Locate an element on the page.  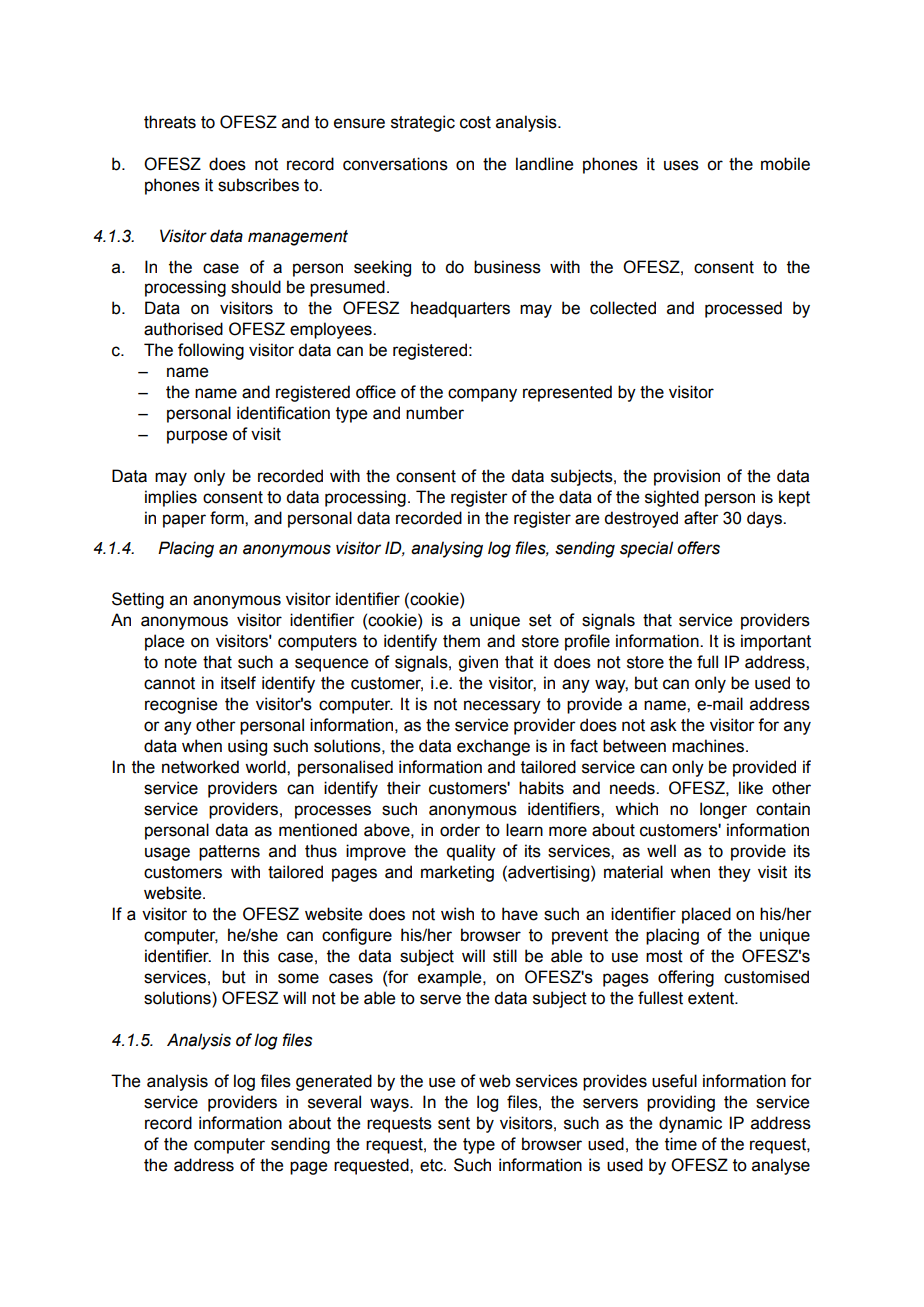
cost is located at coordinates (475, 122).
